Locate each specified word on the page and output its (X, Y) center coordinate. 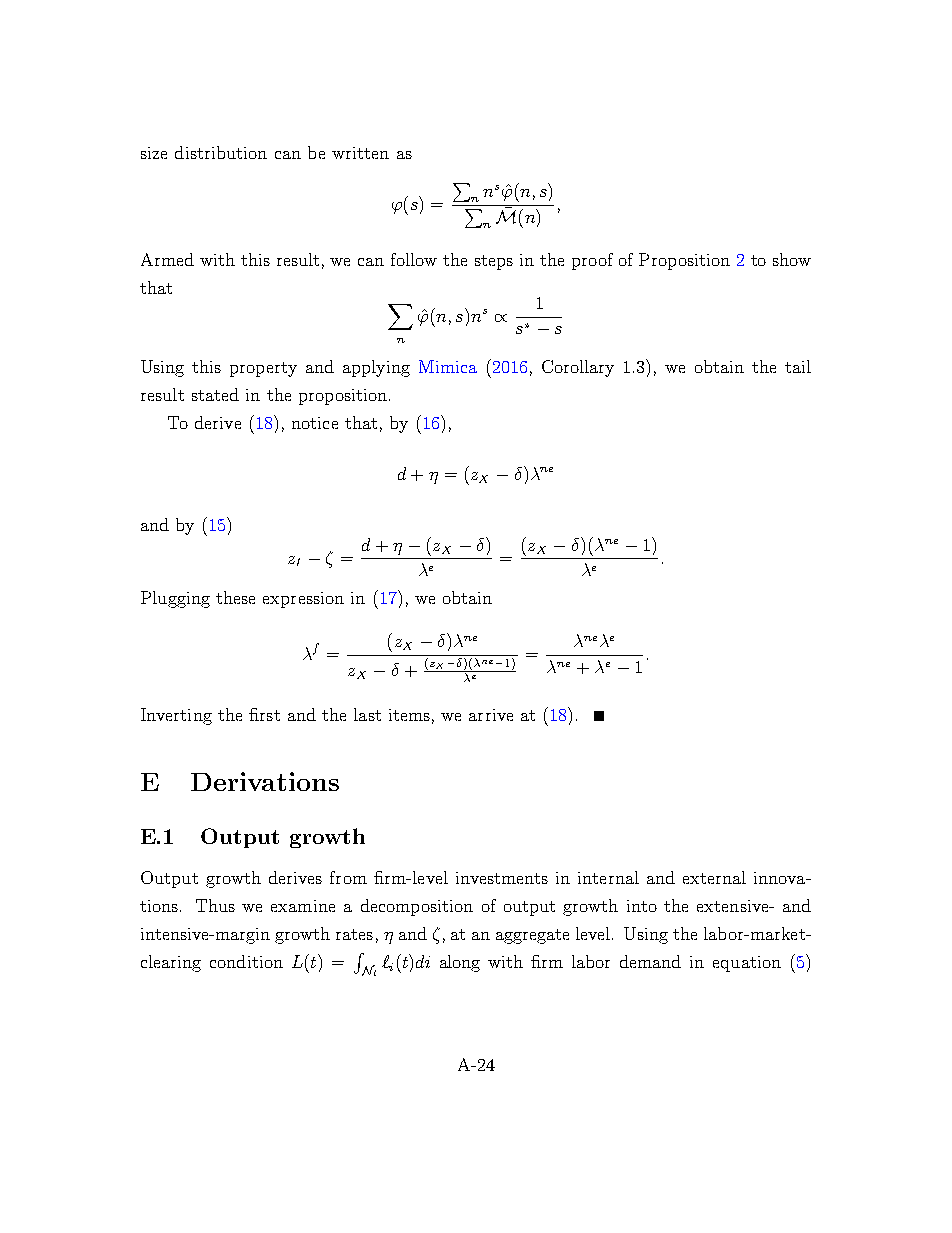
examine (303, 906)
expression (303, 600)
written (360, 153)
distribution (221, 152)
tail (798, 366)
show (792, 259)
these (235, 597)
